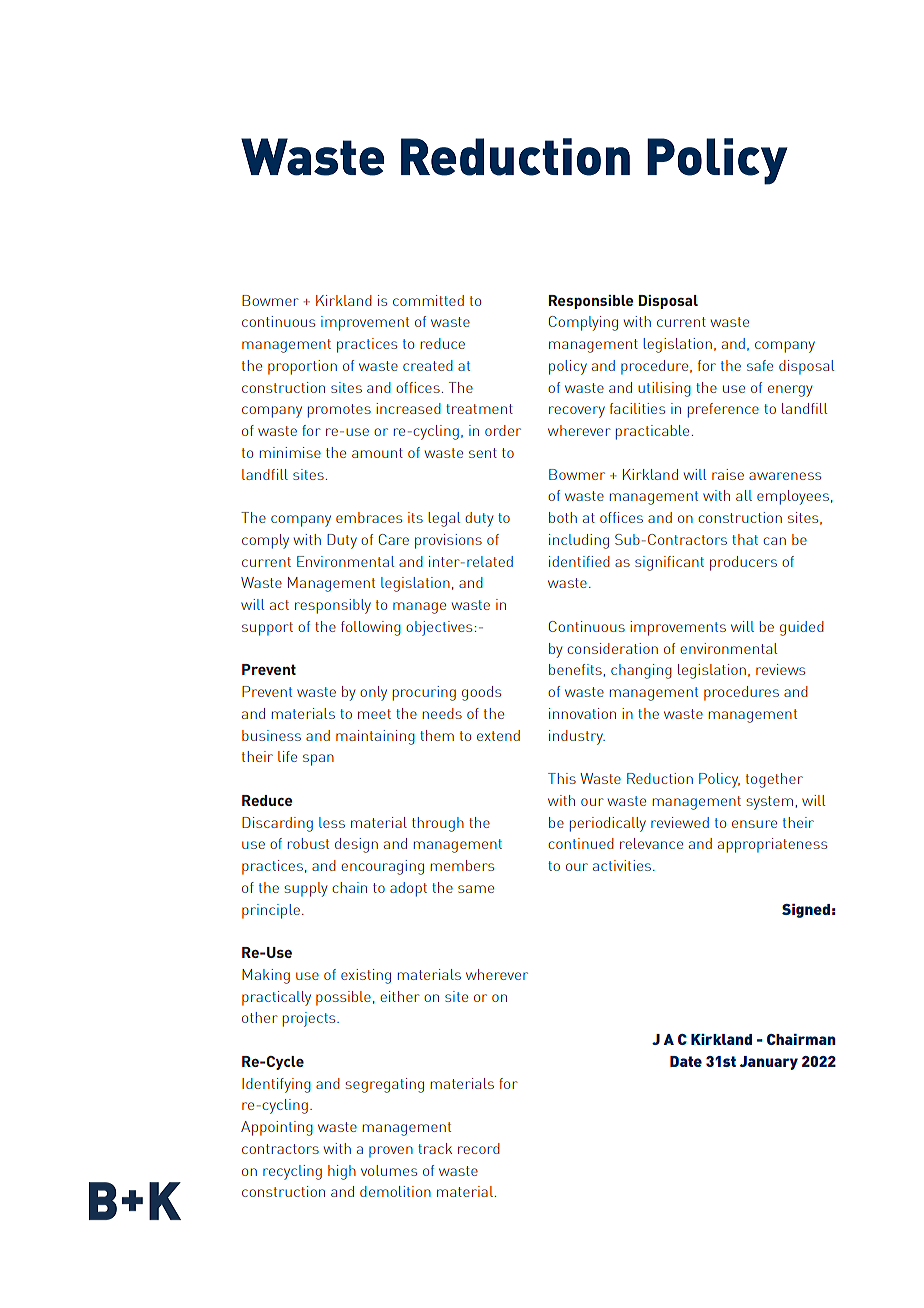 The width and height of the screenshot is (924, 1308). I want to click on appropriateness, so click(772, 845).
